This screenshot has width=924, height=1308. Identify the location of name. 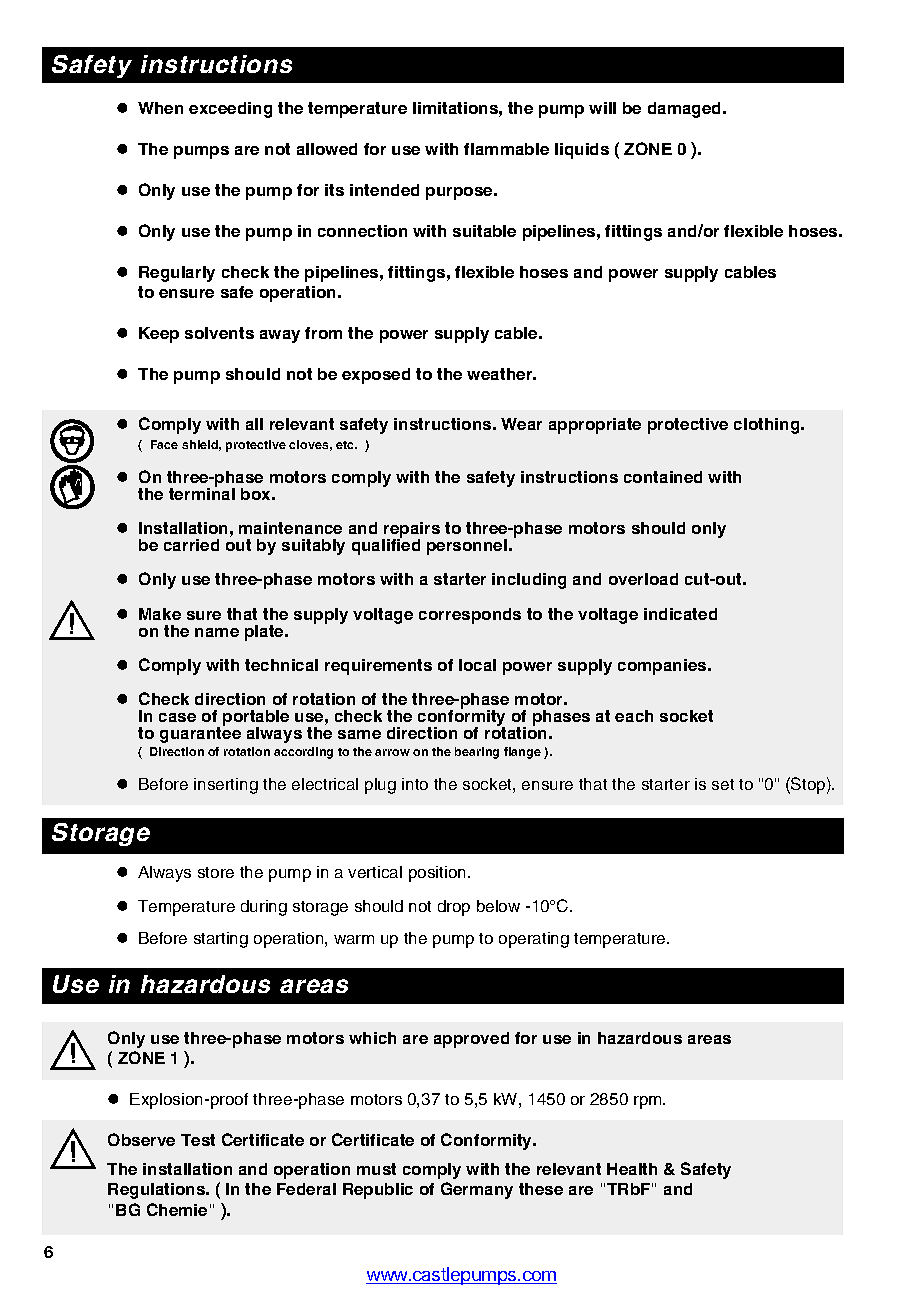
(217, 632).
